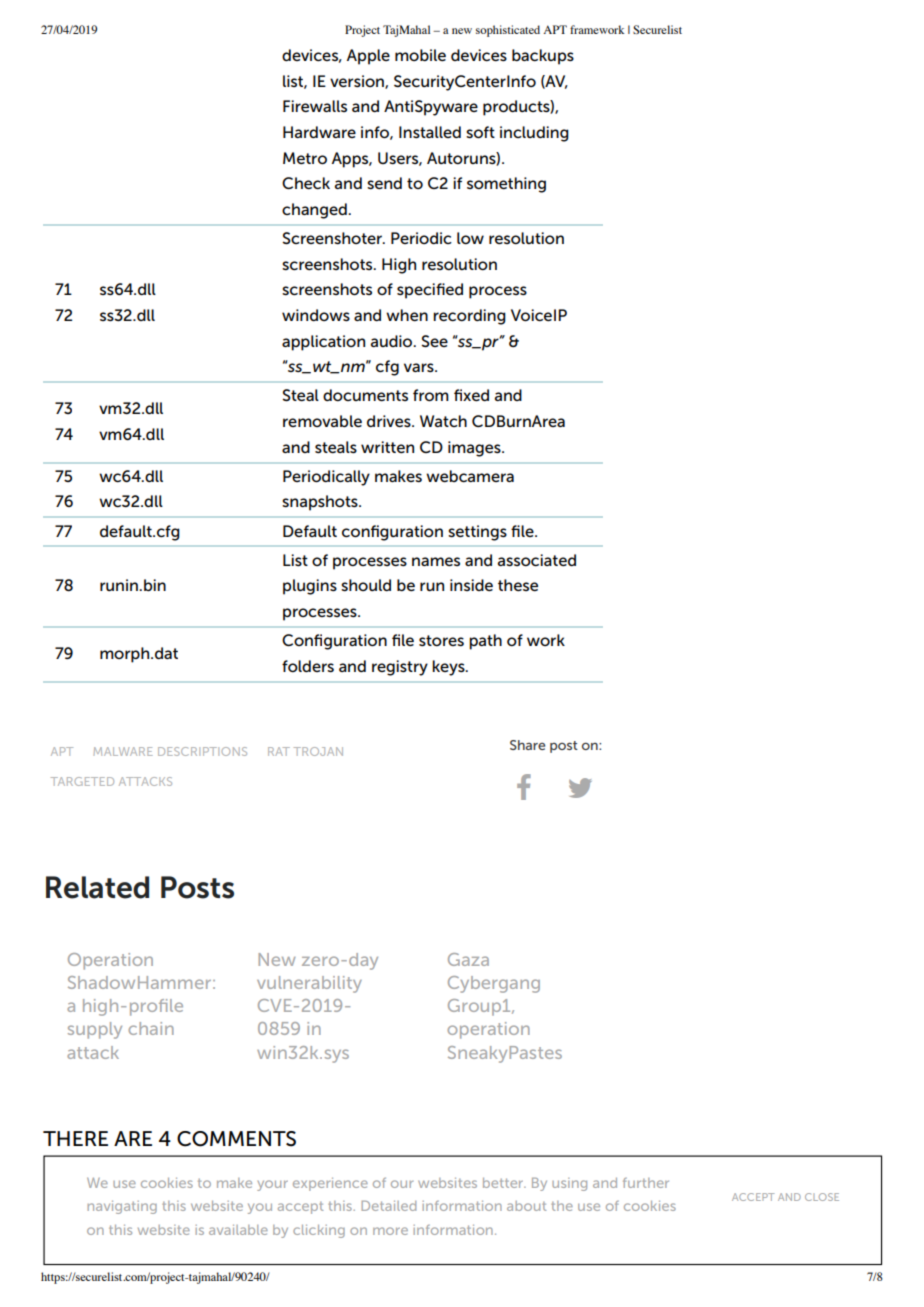 This screenshot has height=1307, width=924. What do you see at coordinates (527, 745) in the screenshot?
I see `Share` at bounding box center [527, 745].
